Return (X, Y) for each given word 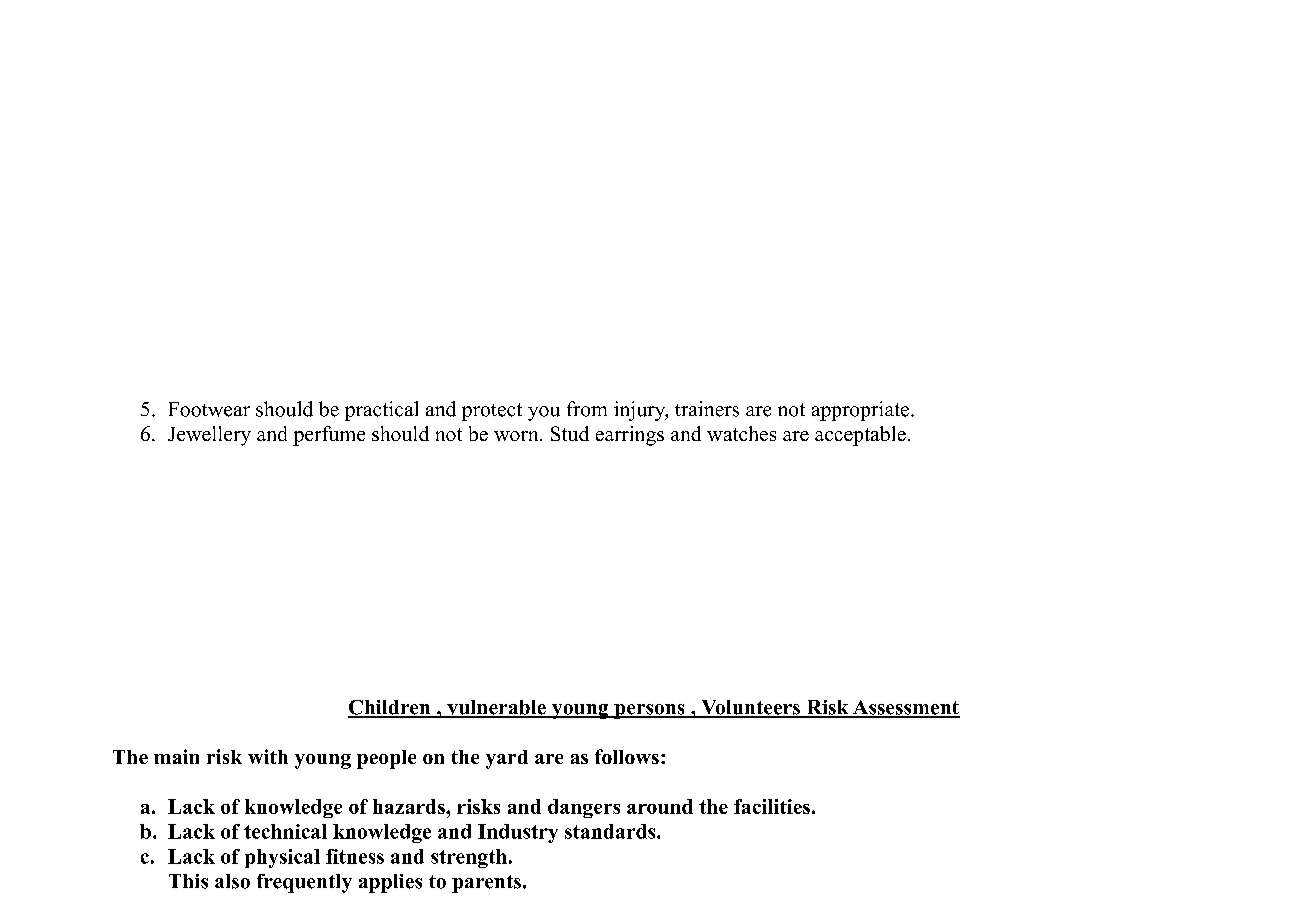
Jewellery (209, 436)
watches (741, 433)
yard (507, 759)
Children (390, 708)
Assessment (905, 708)
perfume (329, 436)
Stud (570, 433)
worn (517, 436)
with (268, 756)
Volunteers (750, 708)
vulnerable (496, 708)
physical (282, 858)
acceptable (860, 436)
